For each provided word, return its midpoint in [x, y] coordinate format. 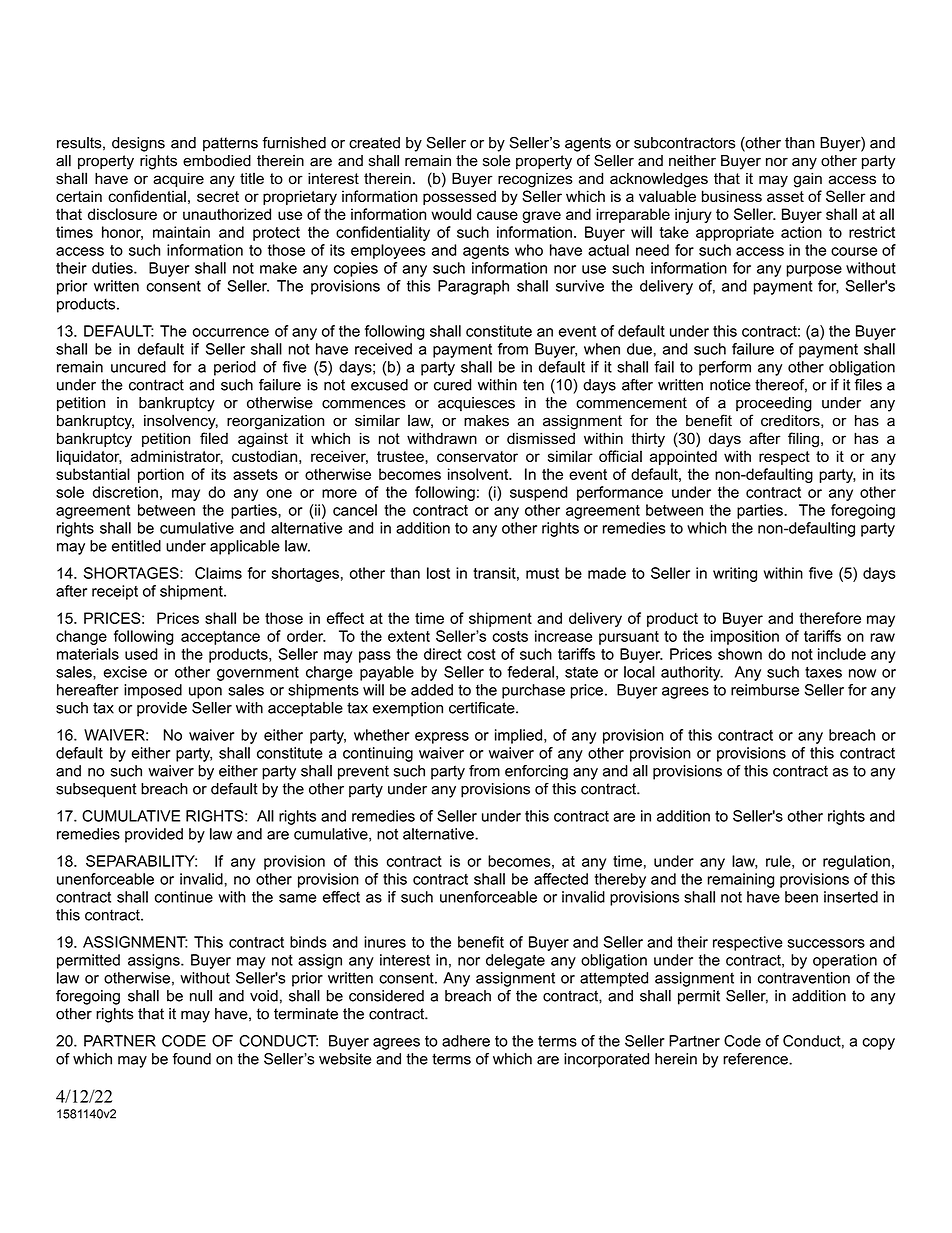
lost [438, 573]
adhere [466, 1041]
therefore [830, 618]
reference [756, 1059]
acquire [178, 180]
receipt [115, 592]
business [732, 196]
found [192, 1059]
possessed [459, 197]
